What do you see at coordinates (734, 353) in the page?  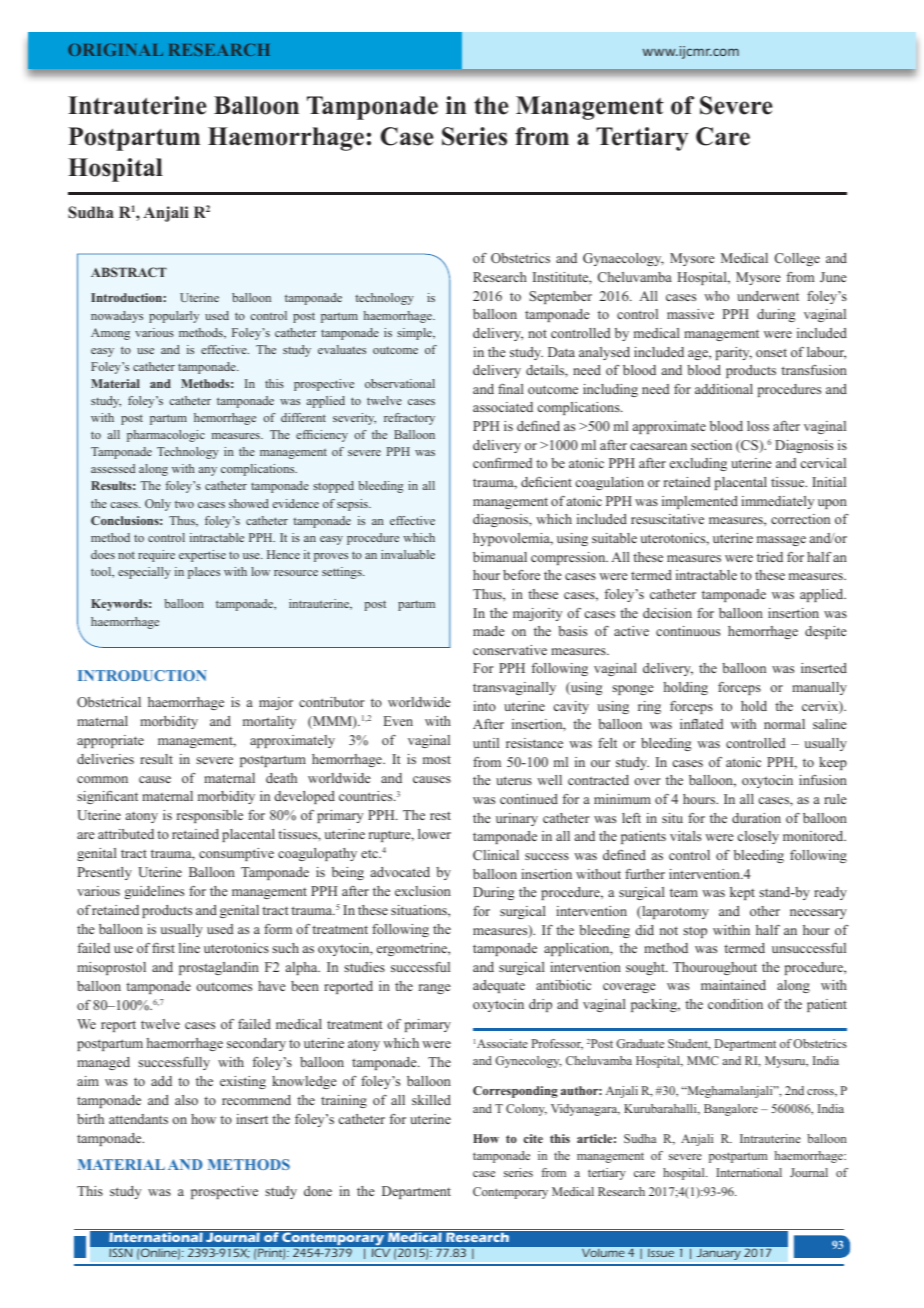 I see `parity` at bounding box center [734, 353].
